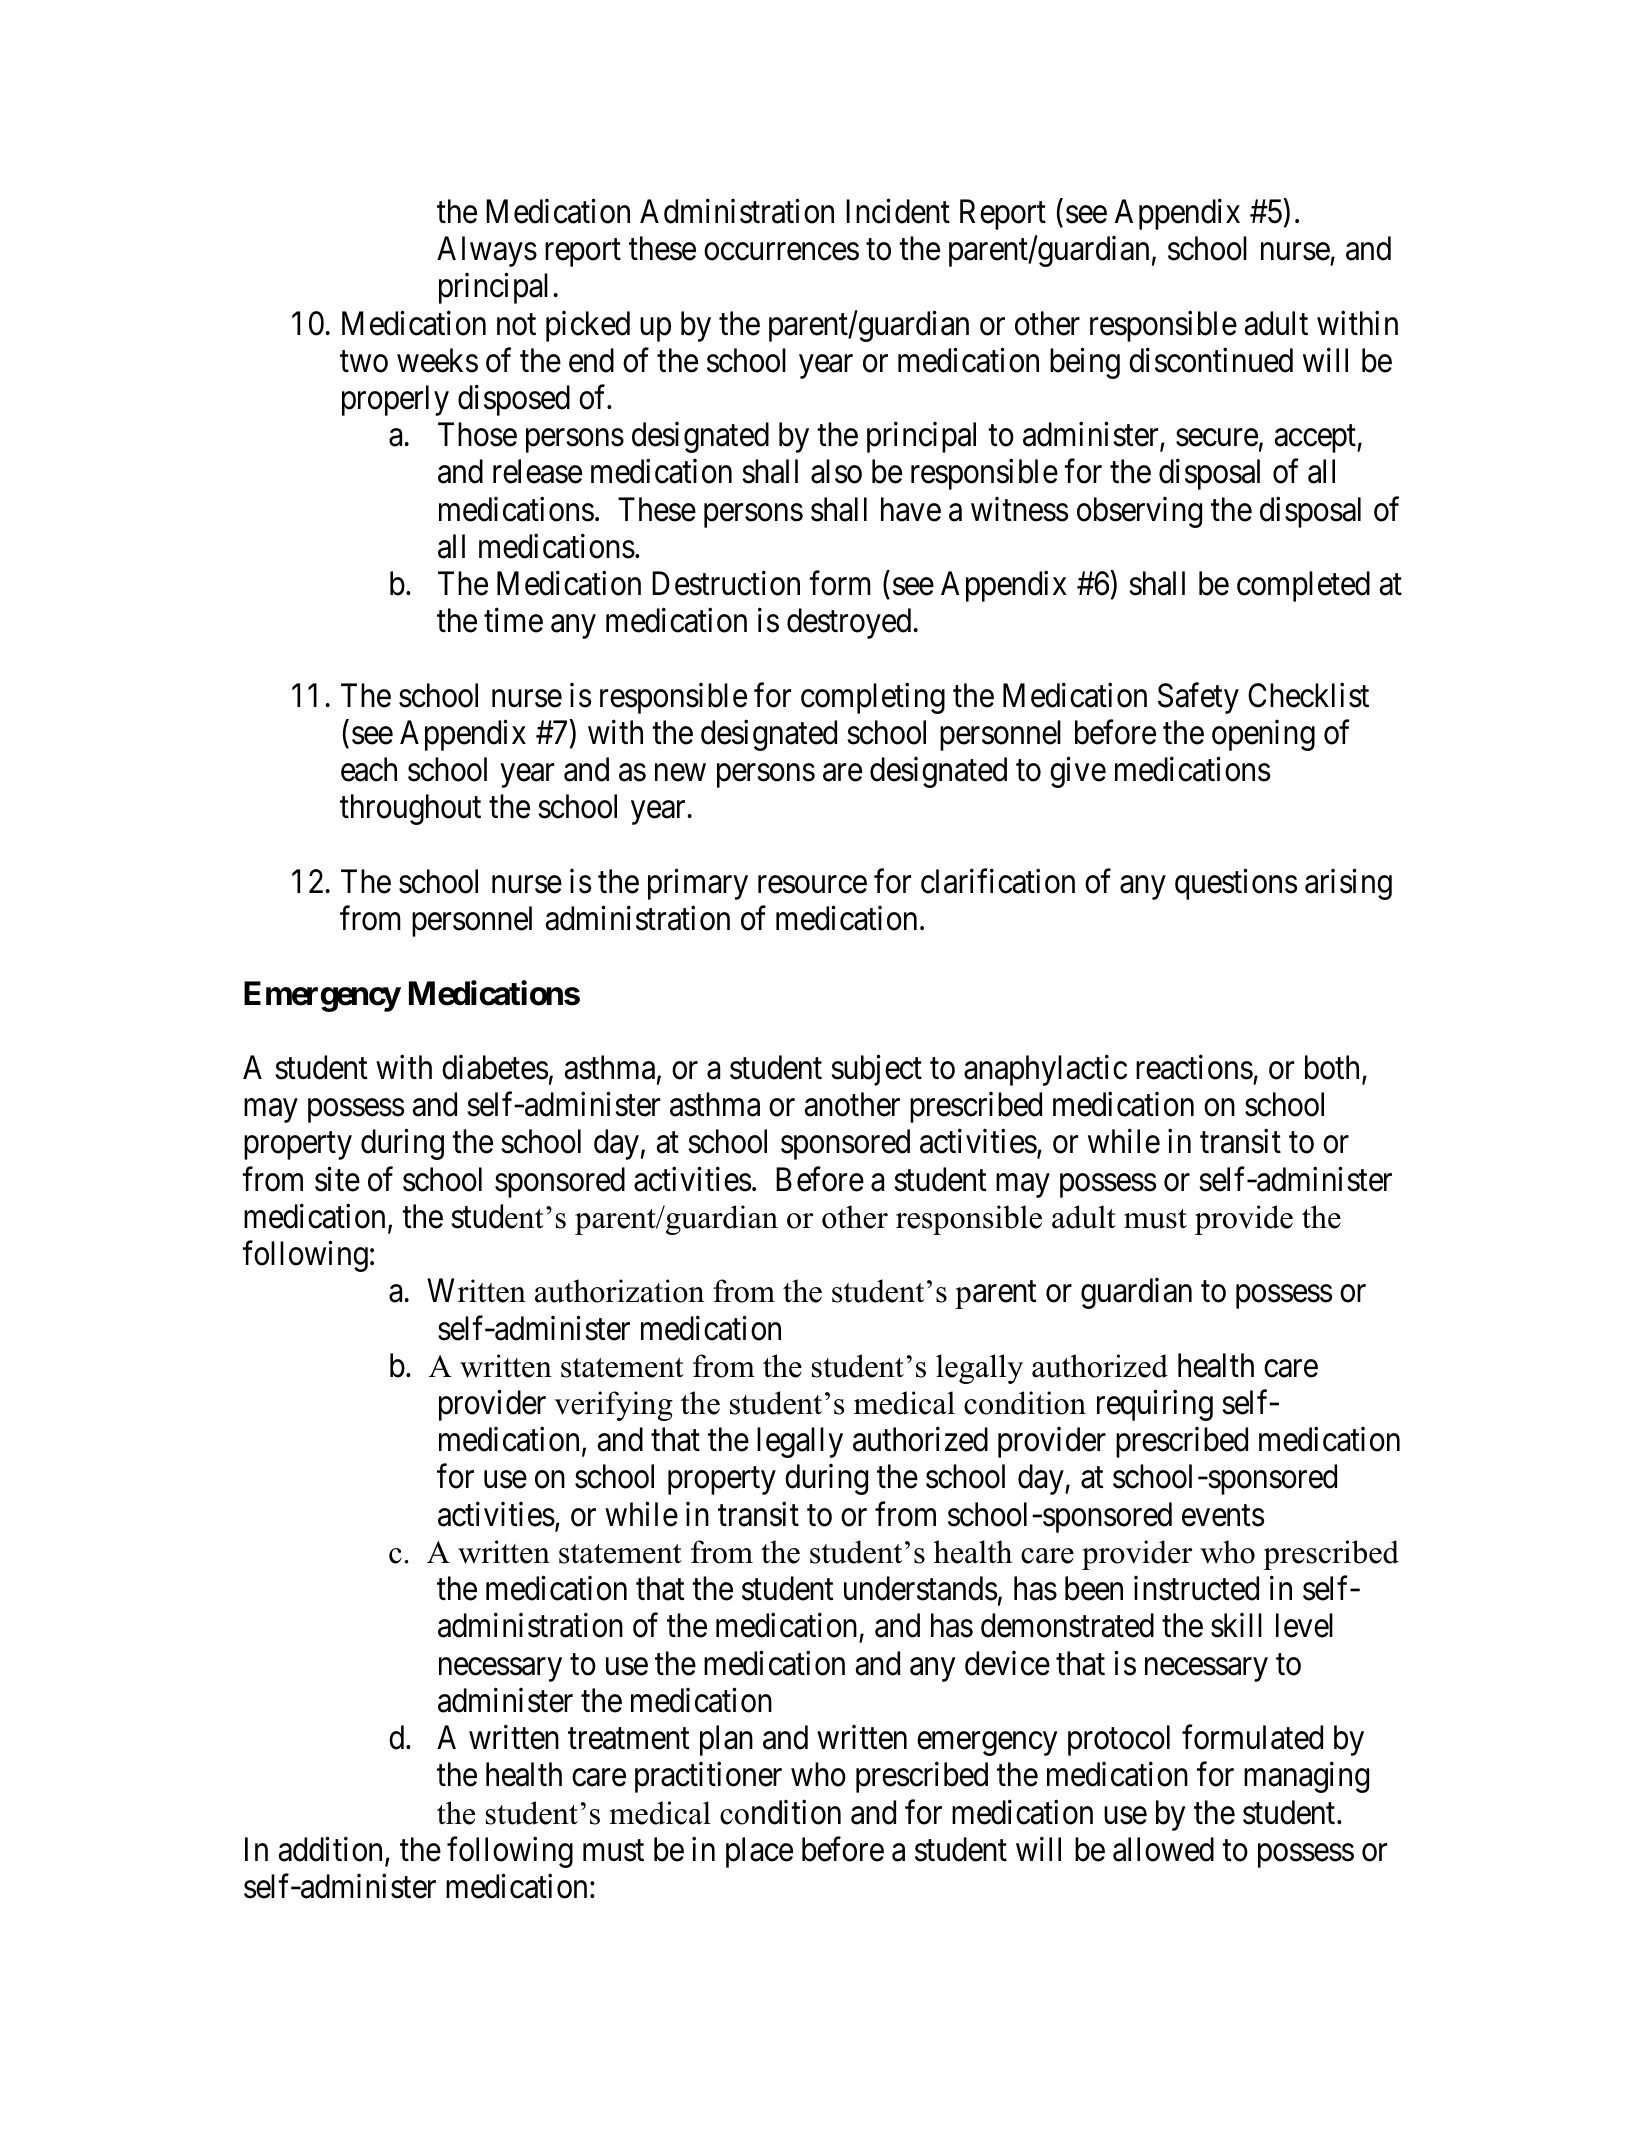 This image has height=2136, width=1650. Describe the element at coordinates (759, 1852) in the image. I see `place` at that location.
